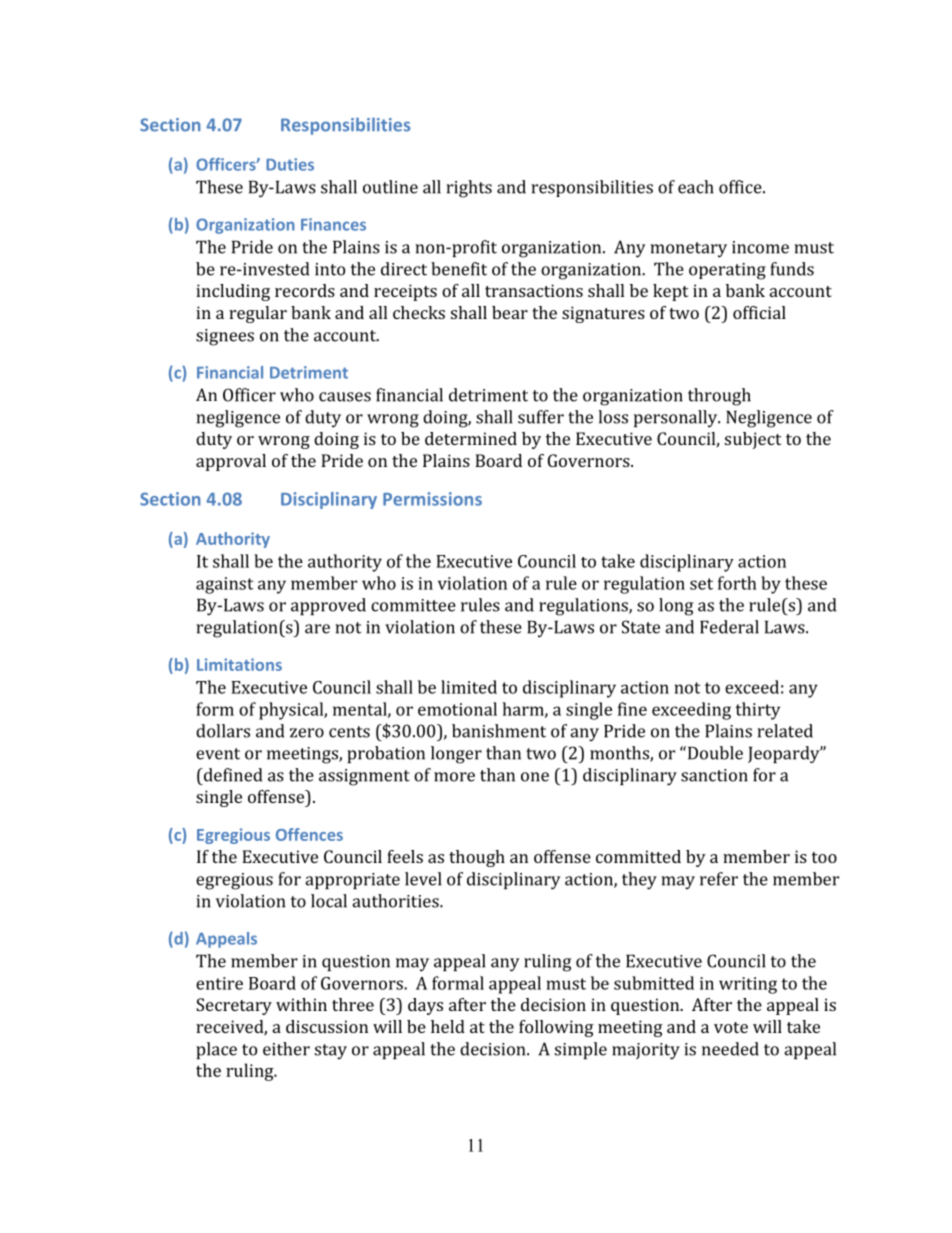  Describe the element at coordinates (345, 397) in the image. I see `causes` at that location.
